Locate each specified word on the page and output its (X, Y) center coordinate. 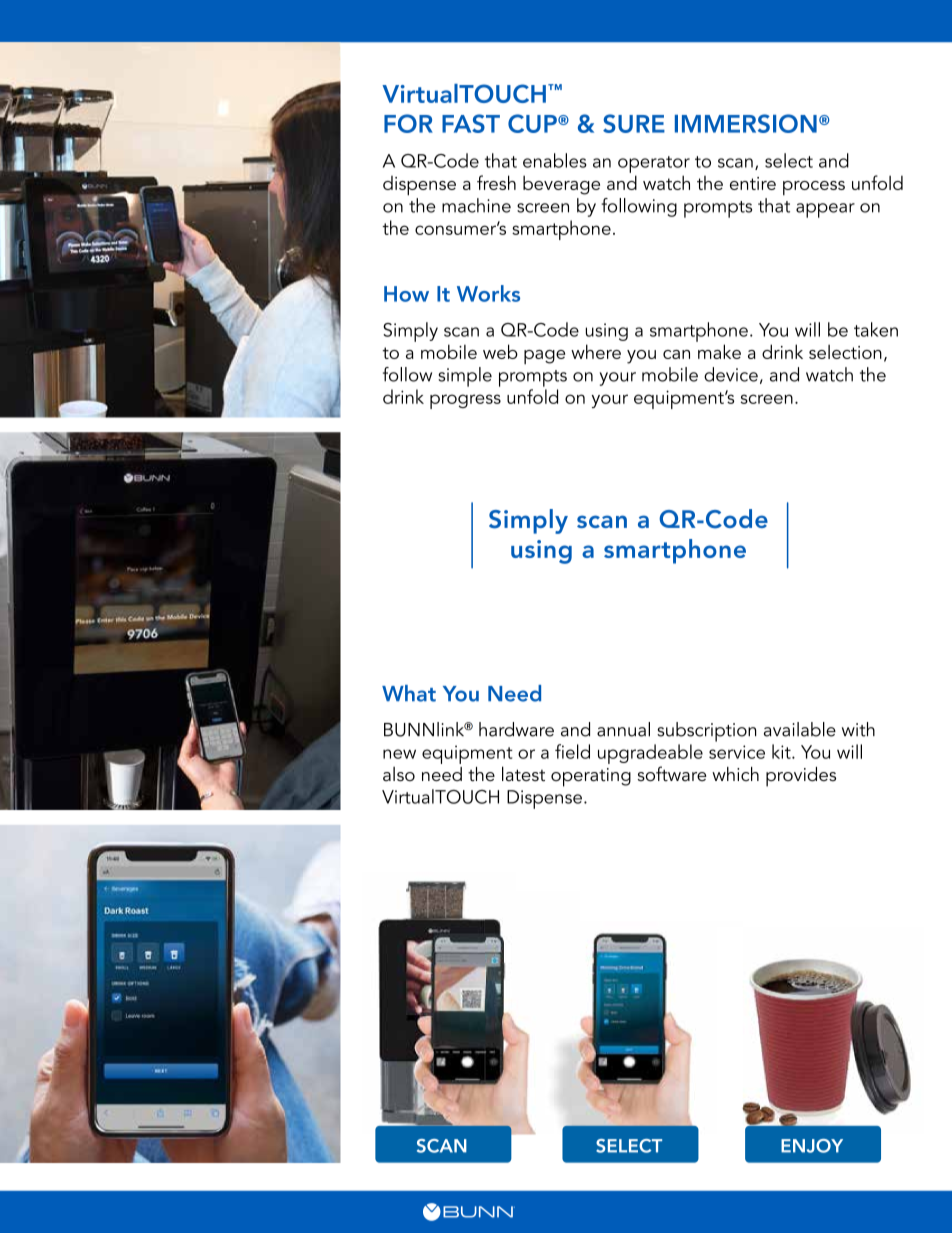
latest (523, 774)
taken (876, 329)
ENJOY (812, 1146)
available (800, 729)
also (399, 774)
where (596, 351)
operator (654, 164)
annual (623, 729)
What (409, 693)
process (814, 188)
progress (465, 401)
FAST (471, 123)
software (672, 774)
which (735, 774)
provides (801, 777)
